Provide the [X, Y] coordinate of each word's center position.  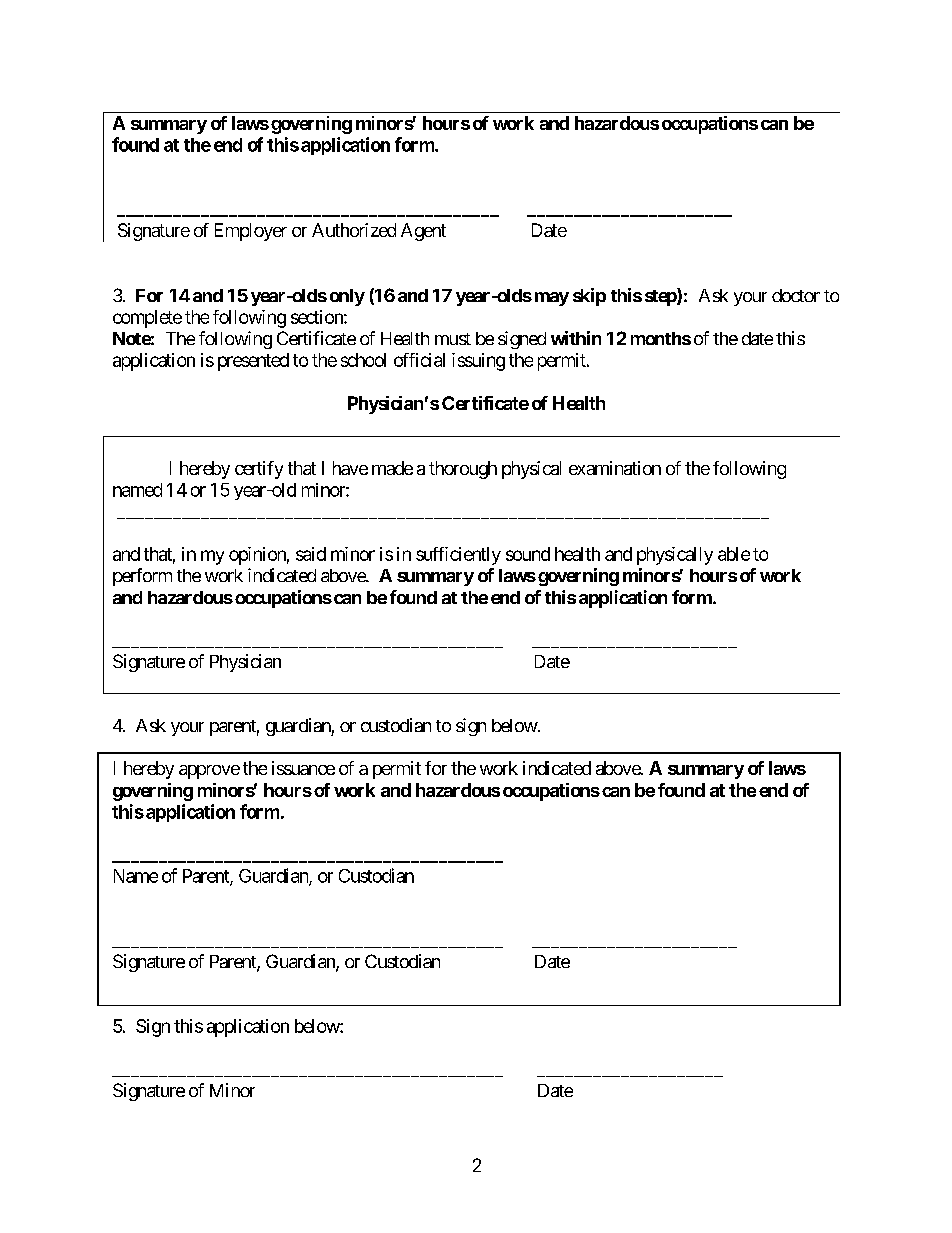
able [734, 554]
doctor [796, 295]
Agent [423, 232]
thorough [463, 470]
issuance [303, 768]
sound [528, 554]
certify [259, 470]
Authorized [354, 230]
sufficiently [458, 556]
